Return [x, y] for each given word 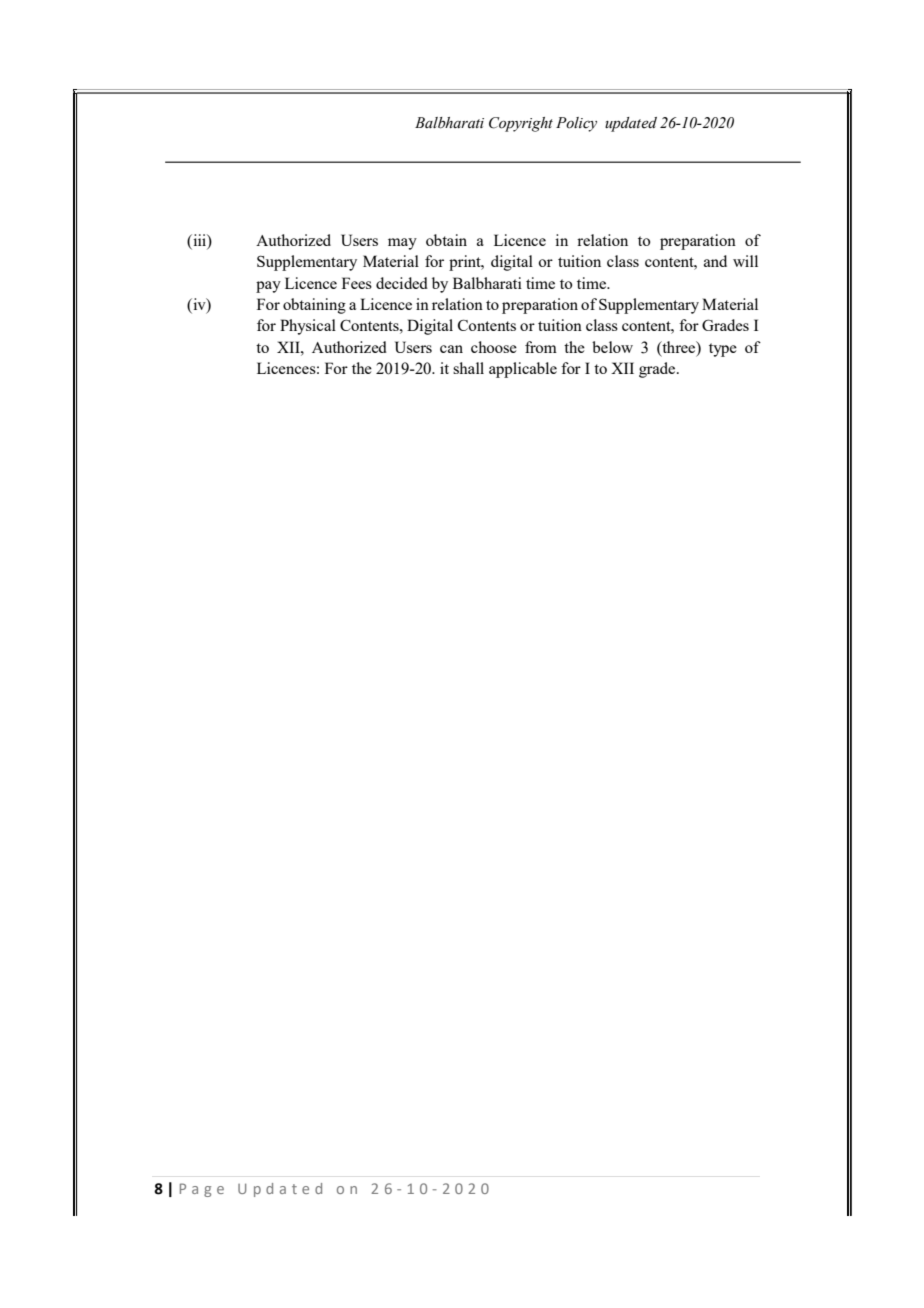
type [723, 350]
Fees [357, 283]
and [715, 261]
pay [268, 287]
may [402, 244]
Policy [576, 124]
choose [494, 347]
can [451, 349]
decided [402, 283]
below [612, 347]
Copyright [521, 124]
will [745, 261]
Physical [308, 327]
